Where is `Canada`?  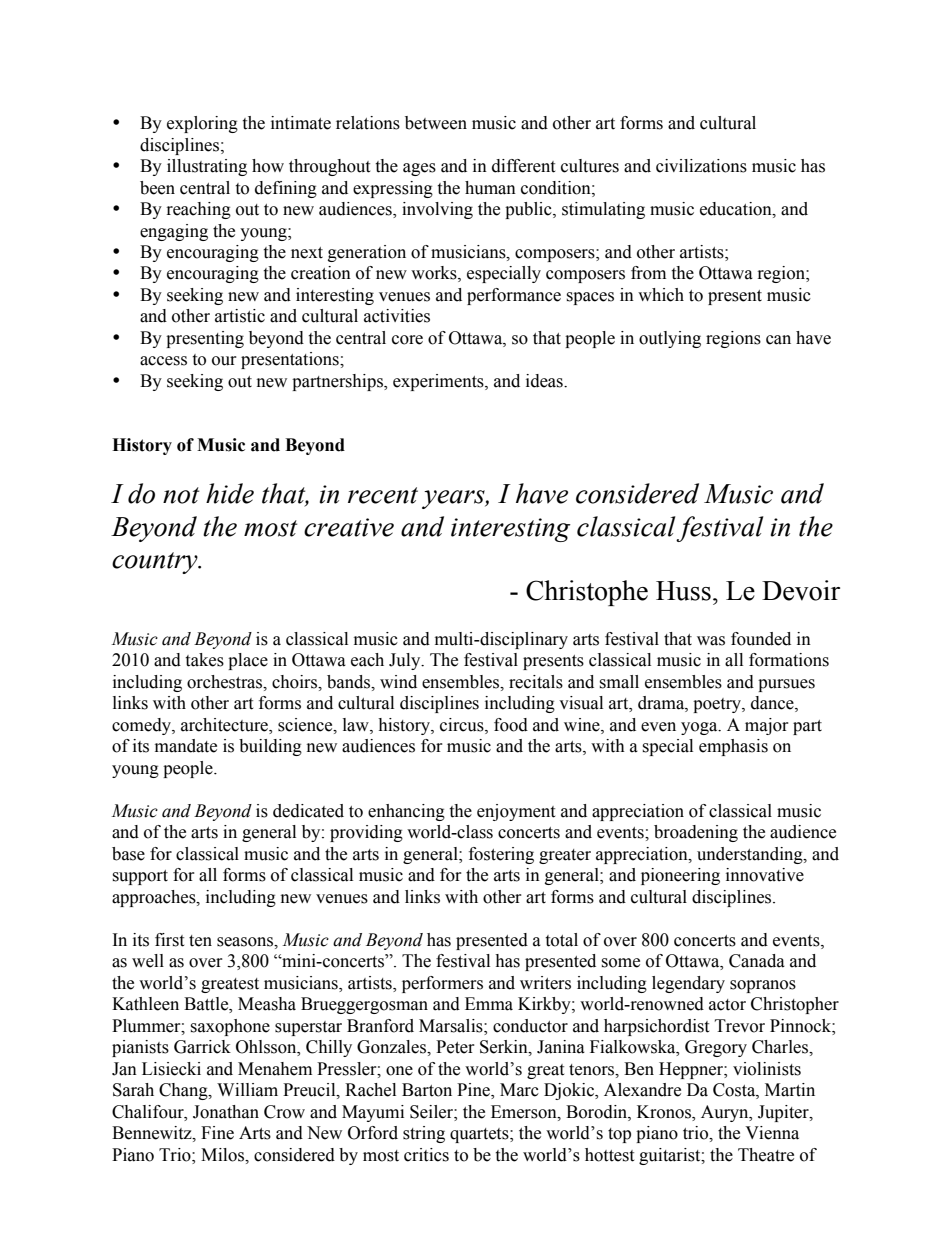
Canada is located at coordinates (757, 961).
